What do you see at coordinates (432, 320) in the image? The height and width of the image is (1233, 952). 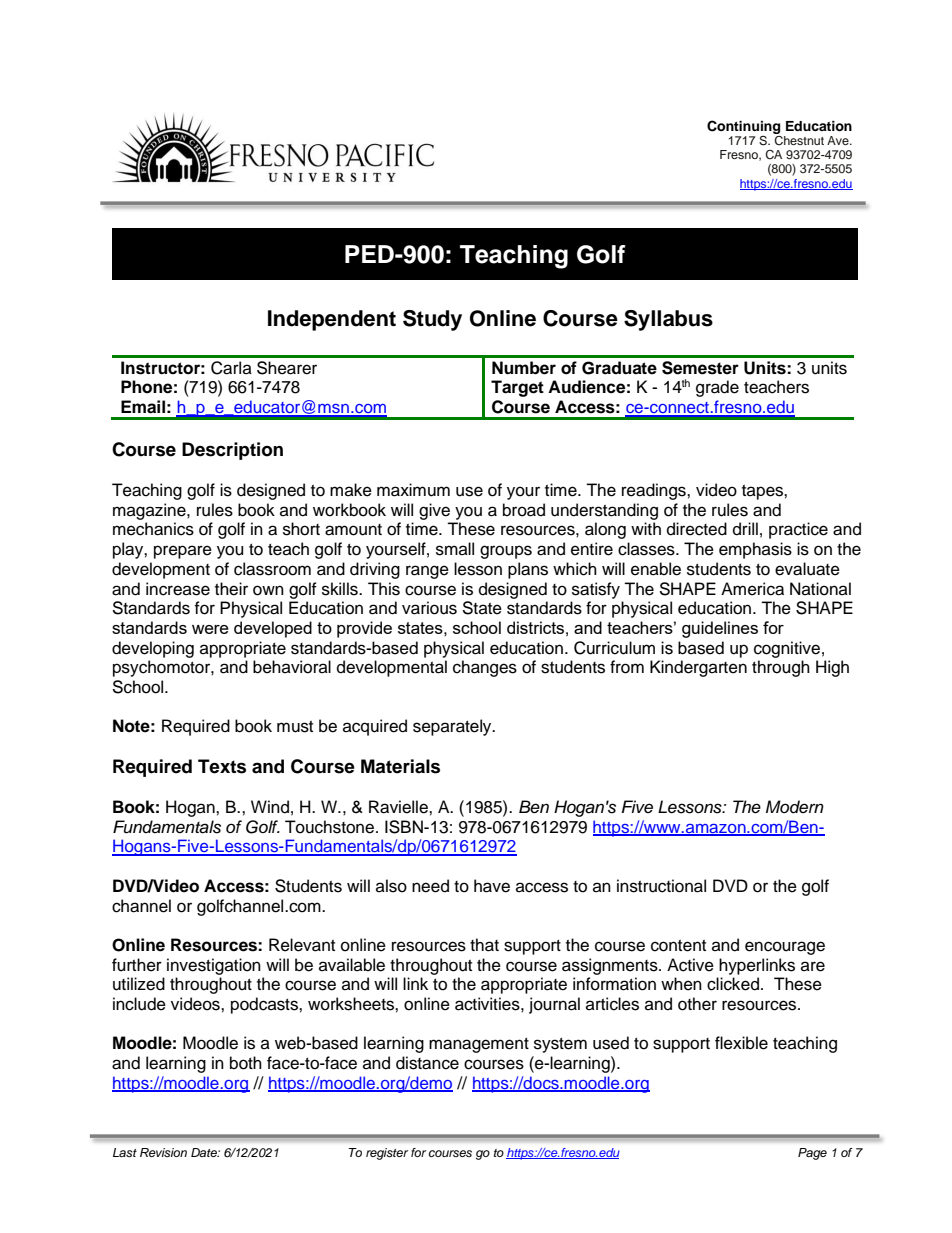 I see `Study` at bounding box center [432, 320].
